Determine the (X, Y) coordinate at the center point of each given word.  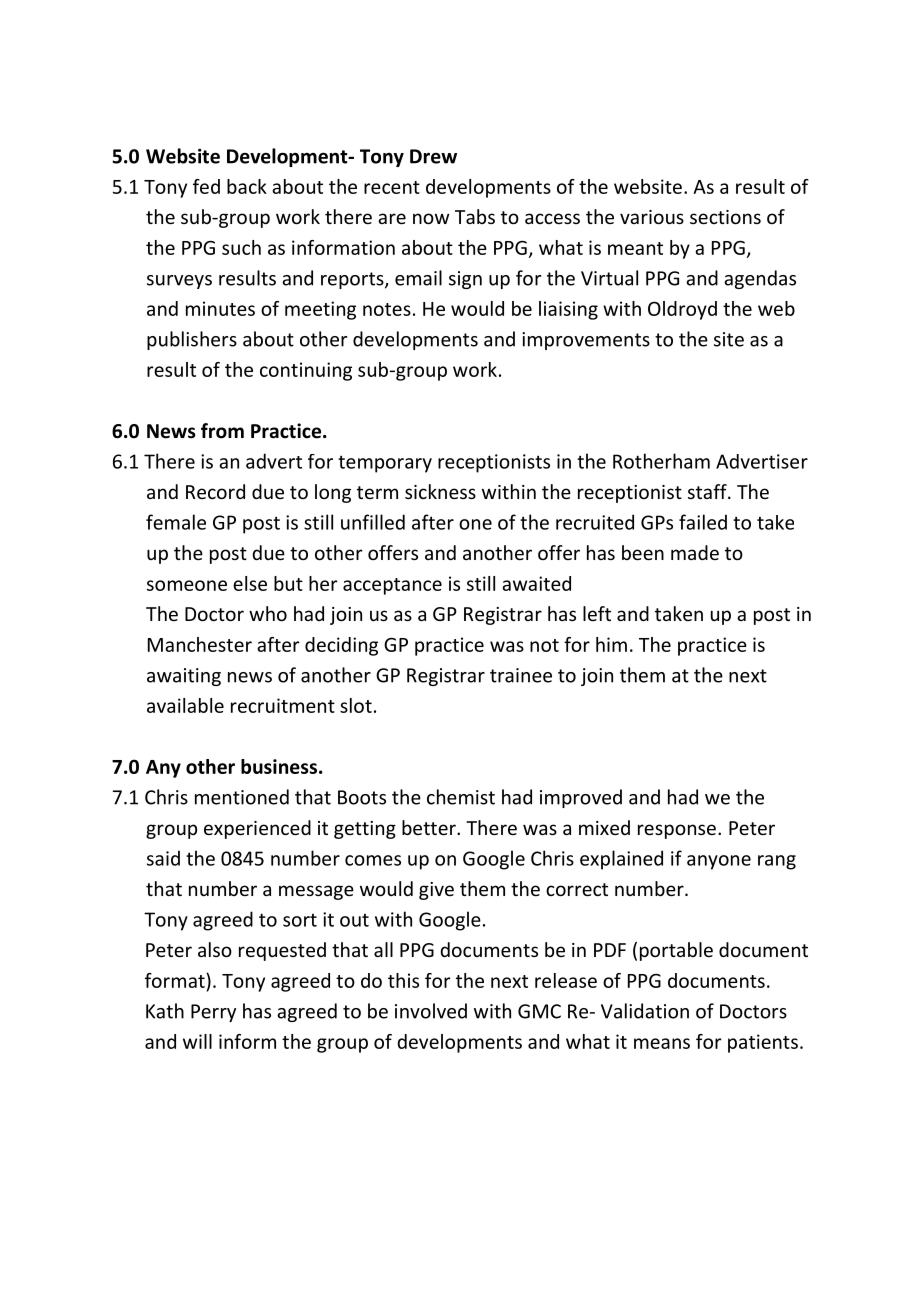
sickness (440, 491)
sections (725, 217)
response (677, 831)
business (279, 766)
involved (431, 1011)
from (222, 431)
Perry (213, 1013)
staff (708, 491)
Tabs (475, 216)
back (247, 186)
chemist (461, 797)
